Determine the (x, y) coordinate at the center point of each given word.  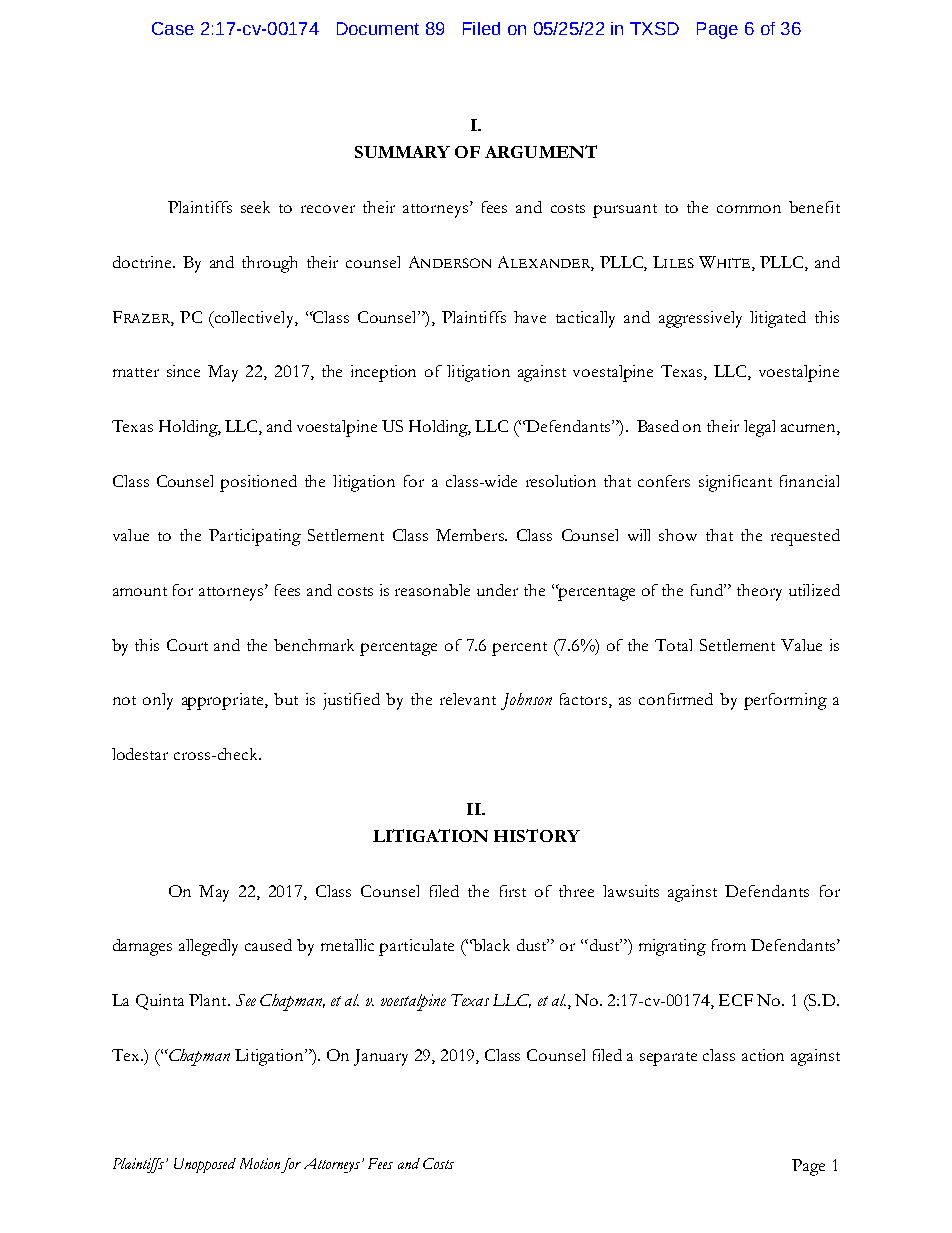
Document (378, 28)
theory (759, 592)
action (763, 1055)
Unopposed (205, 1165)
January (381, 1057)
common (749, 209)
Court (187, 645)
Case (173, 28)
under (497, 590)
